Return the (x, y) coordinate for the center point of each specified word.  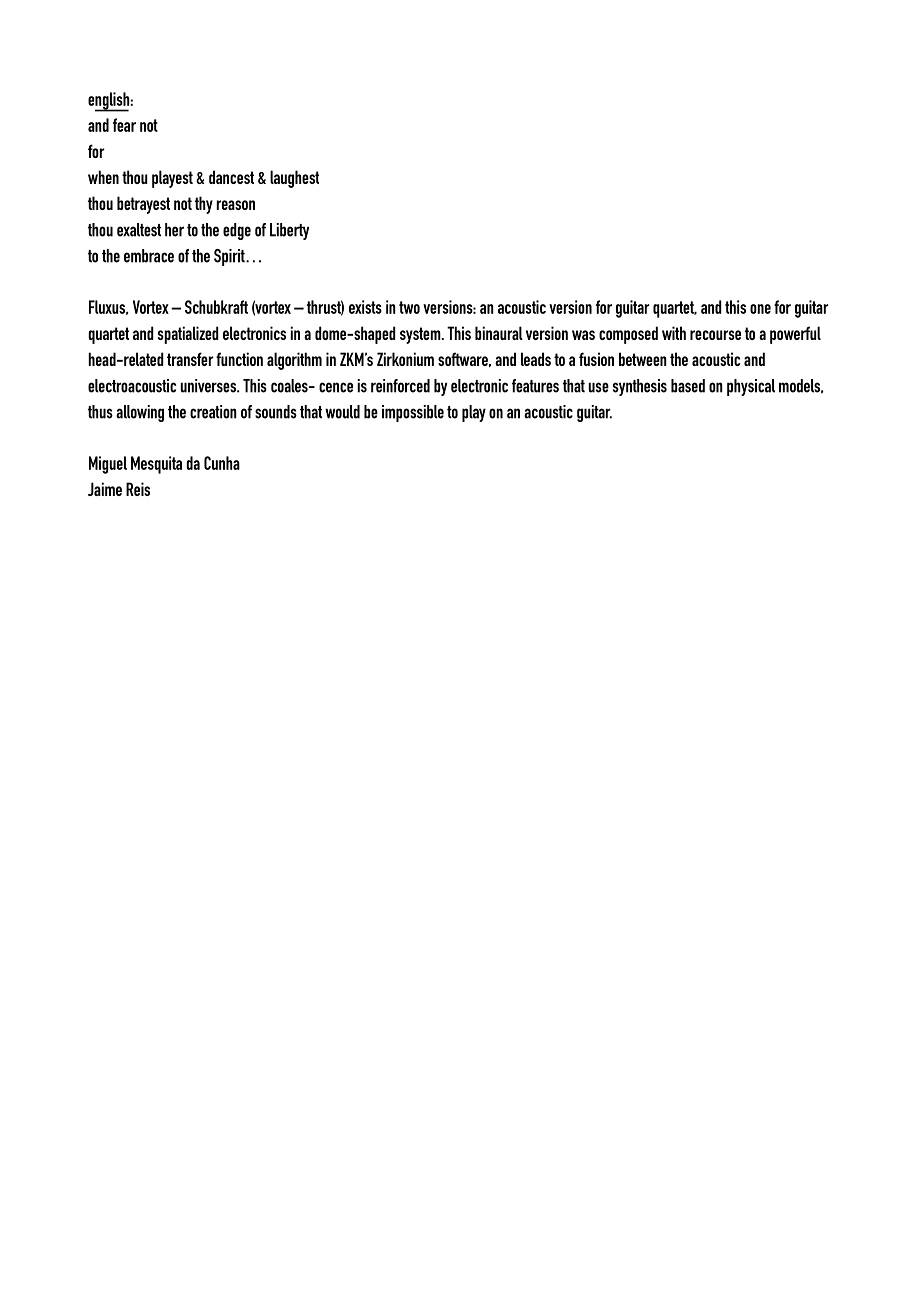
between (643, 359)
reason (235, 205)
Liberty (289, 231)
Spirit (230, 257)
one (760, 309)
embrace (149, 256)
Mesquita (156, 465)
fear (124, 125)
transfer (190, 359)
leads (536, 359)
